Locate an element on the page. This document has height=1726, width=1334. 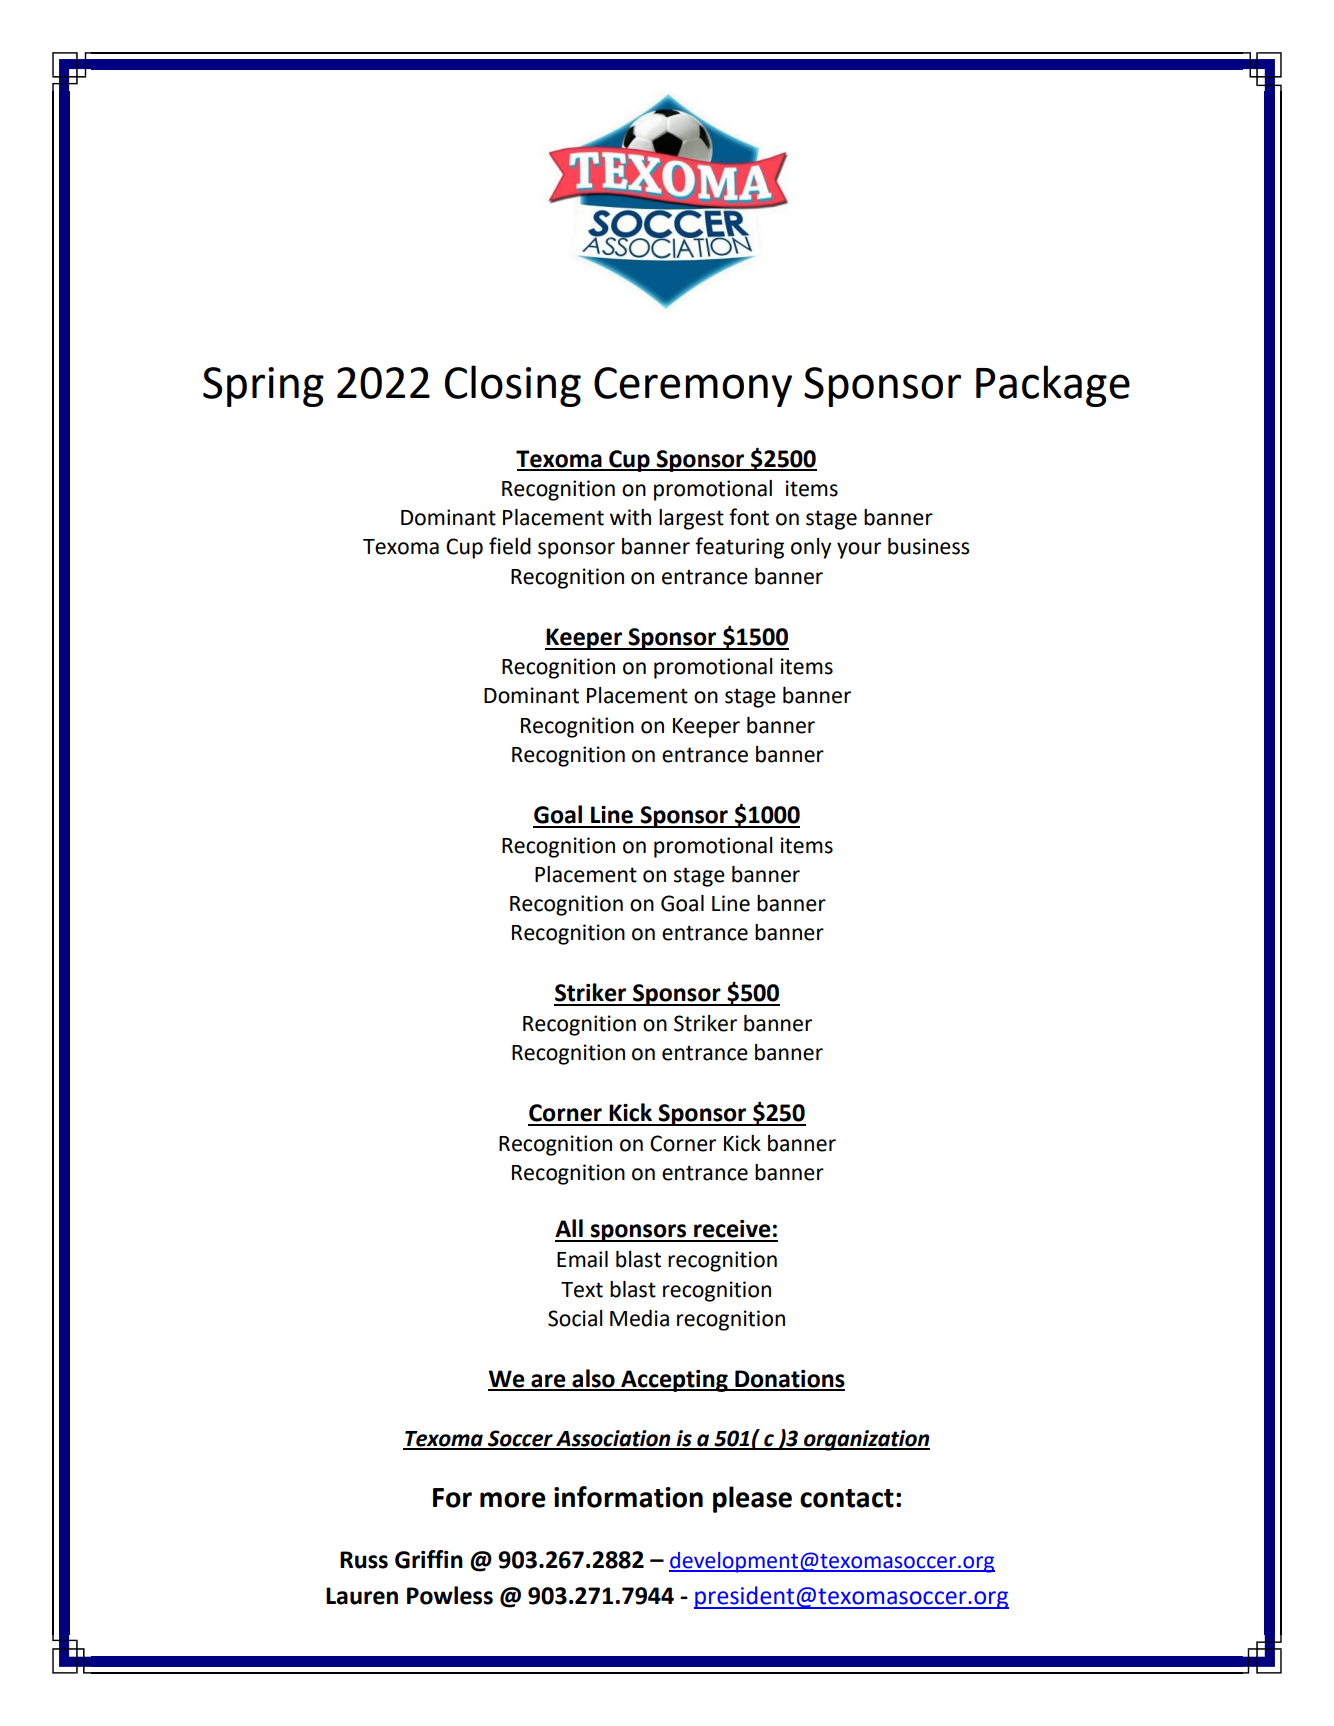
Email is located at coordinates (582, 1259).
